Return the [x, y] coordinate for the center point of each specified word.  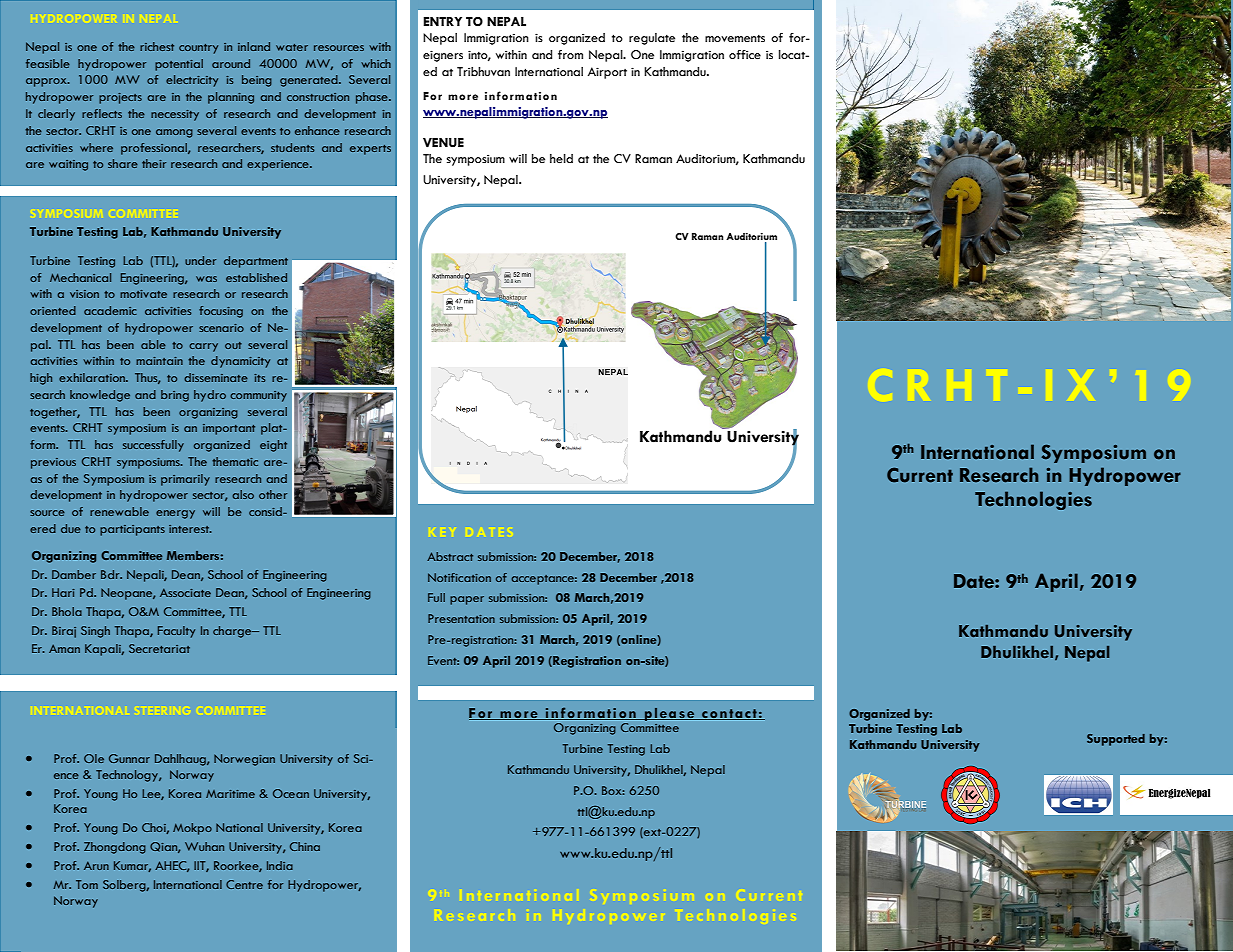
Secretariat [159, 648]
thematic [235, 461]
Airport [607, 73]
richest [157, 46]
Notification [459, 577]
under [200, 260]
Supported [1116, 740]
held [561, 159]
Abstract [450, 556]
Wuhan [204, 846]
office [745, 55]
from [570, 55]
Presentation [461, 618]
